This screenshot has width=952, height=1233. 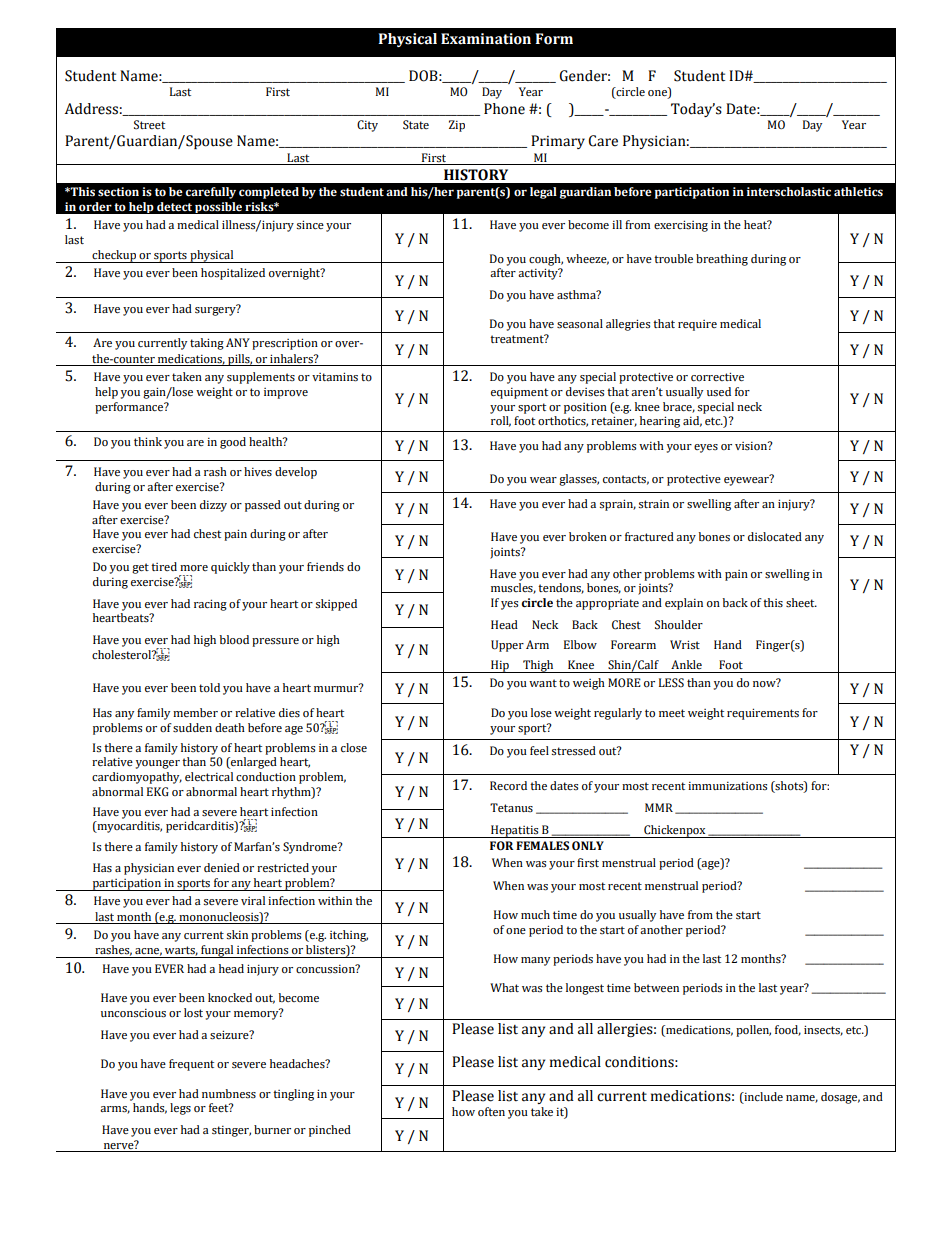 What do you see at coordinates (491, 1111) in the screenshot?
I see `often` at bounding box center [491, 1111].
